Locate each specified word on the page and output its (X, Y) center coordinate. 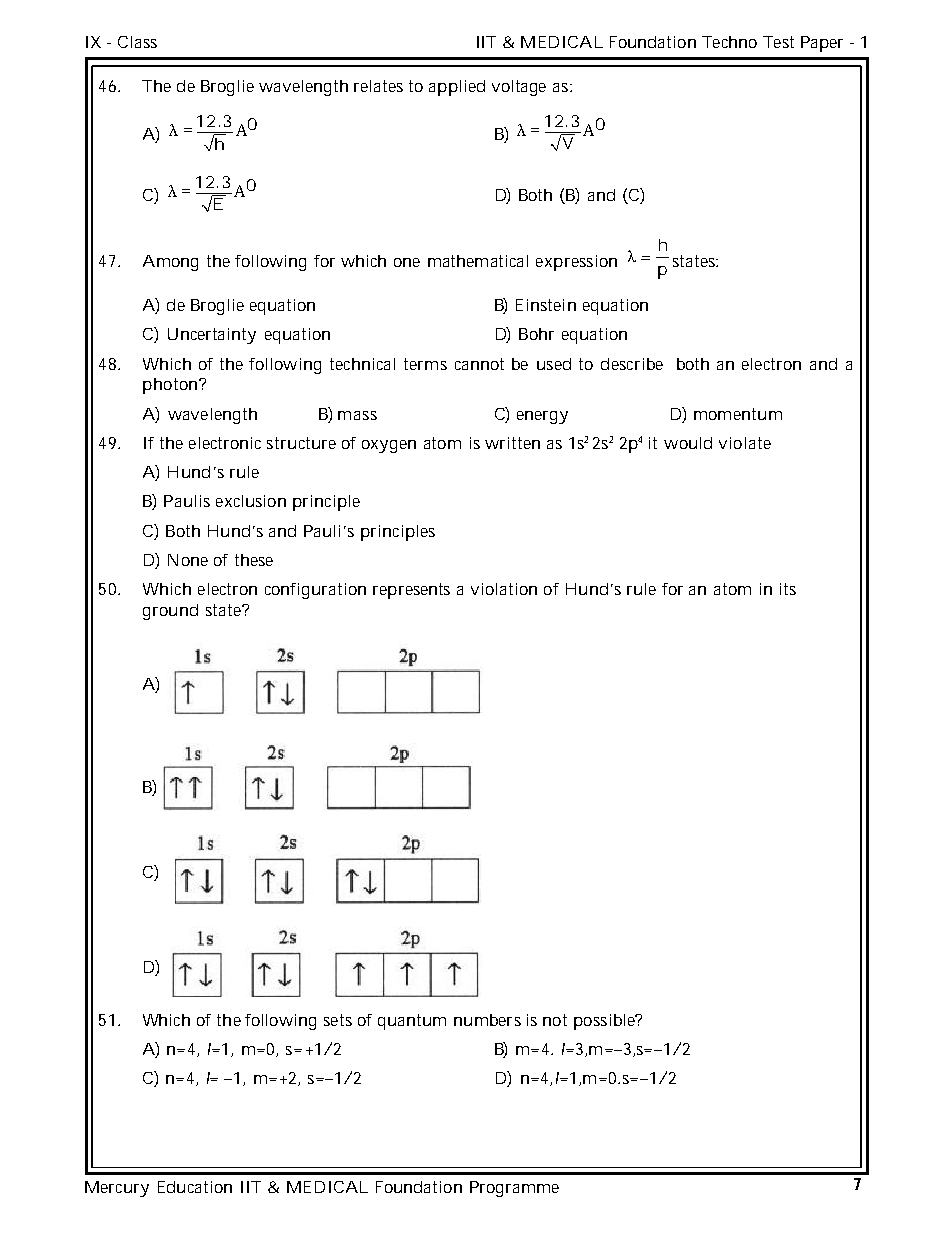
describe (632, 364)
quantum (412, 1022)
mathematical (478, 261)
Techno (729, 42)
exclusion (251, 501)
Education (195, 1187)
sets (338, 1020)
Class (137, 42)
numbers (487, 1020)
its (788, 589)
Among (170, 263)
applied (457, 88)
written (512, 443)
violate (745, 443)
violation (504, 589)
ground (170, 612)
